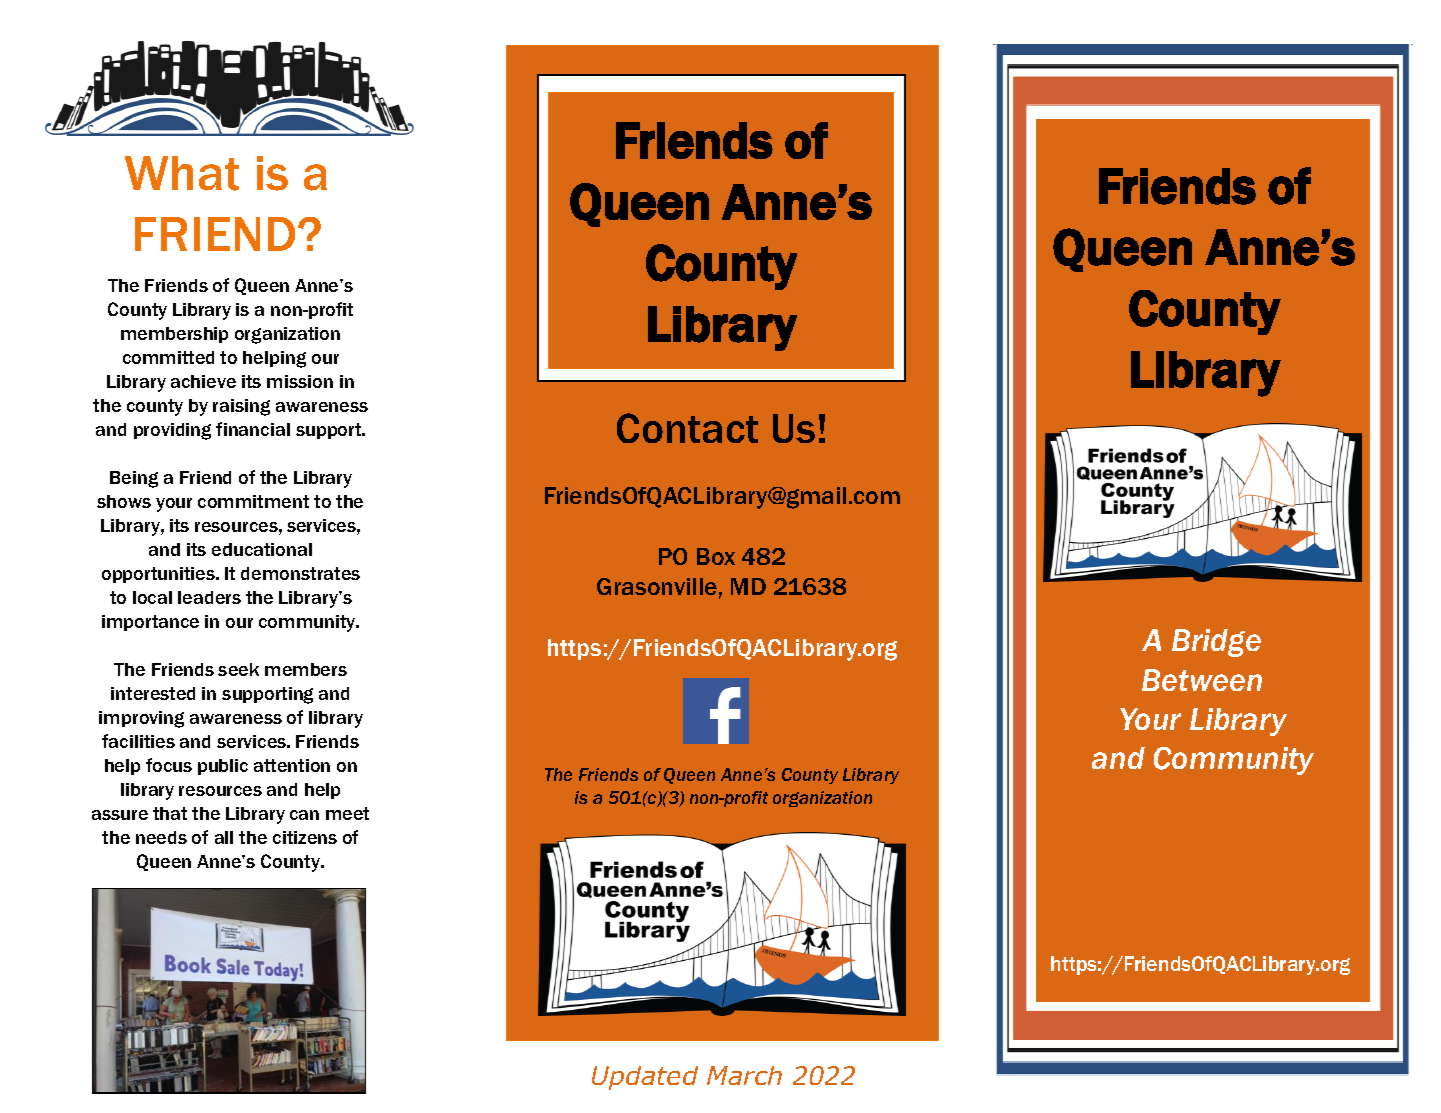  I want to click on commitment, so click(253, 501).
